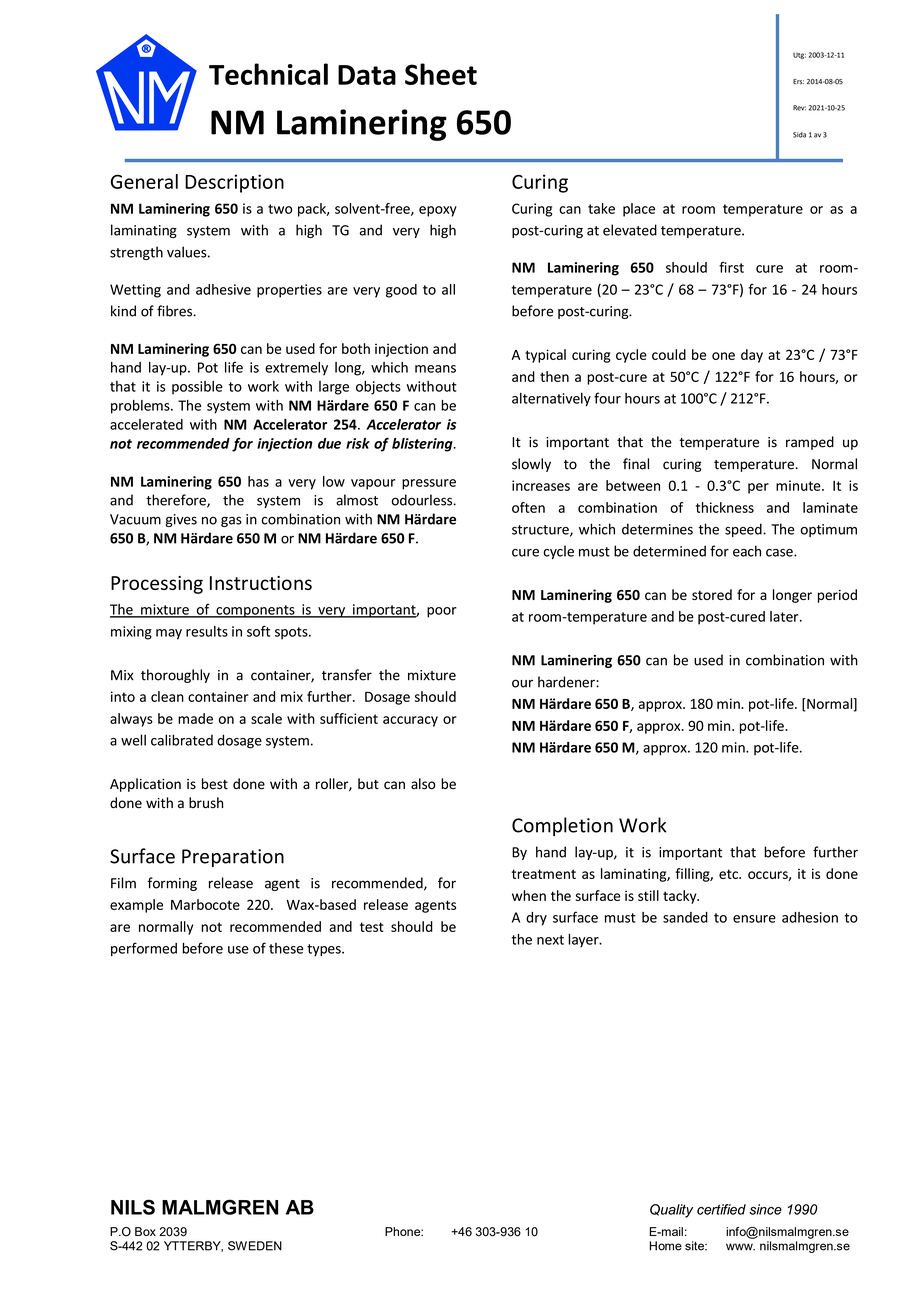  What do you see at coordinates (233, 858) in the document?
I see `Preparation` at bounding box center [233, 858].
